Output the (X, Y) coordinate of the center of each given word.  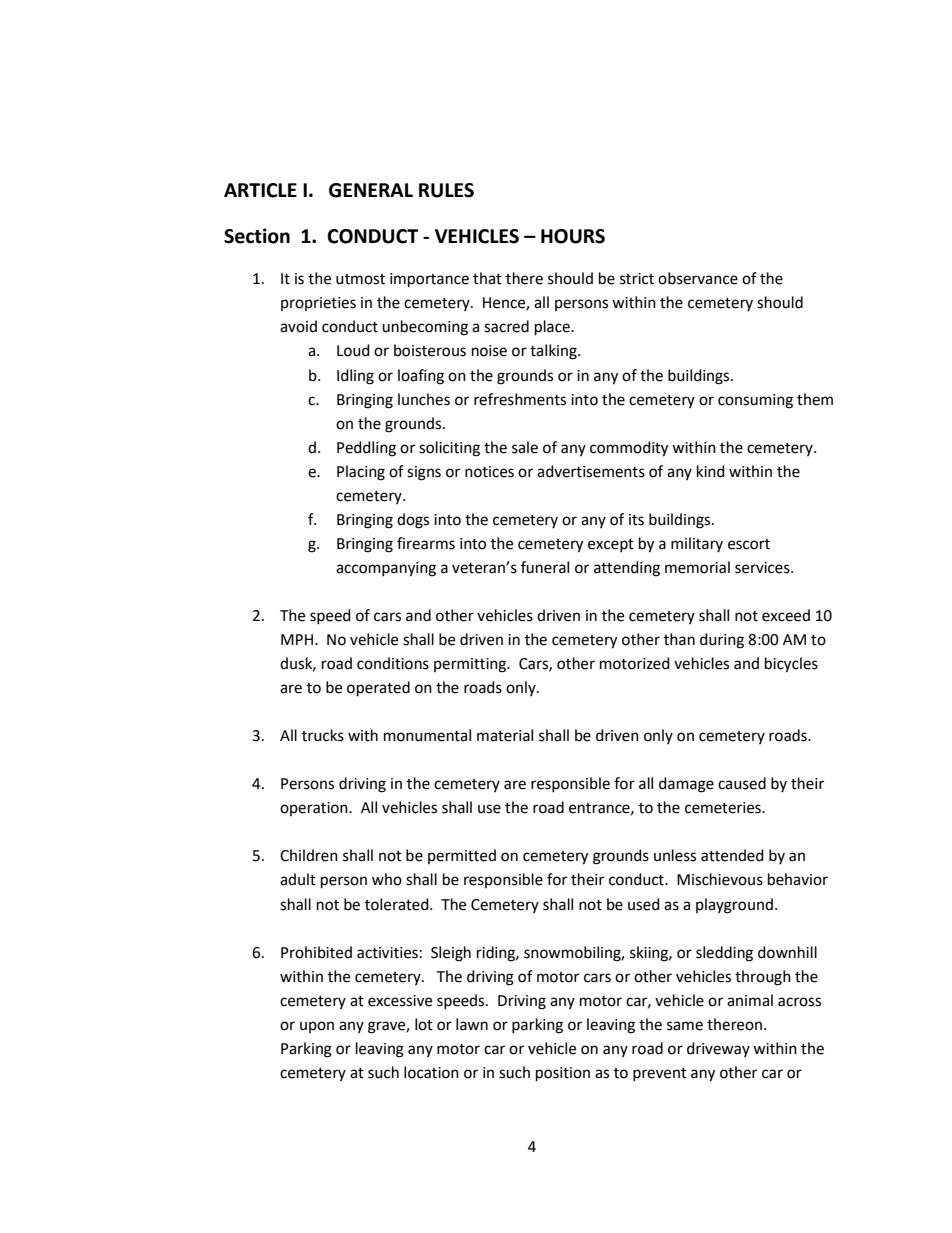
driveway (718, 1049)
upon (317, 1027)
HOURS (573, 236)
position (563, 1074)
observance (698, 278)
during (722, 641)
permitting (471, 665)
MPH (297, 639)
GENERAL (371, 190)
